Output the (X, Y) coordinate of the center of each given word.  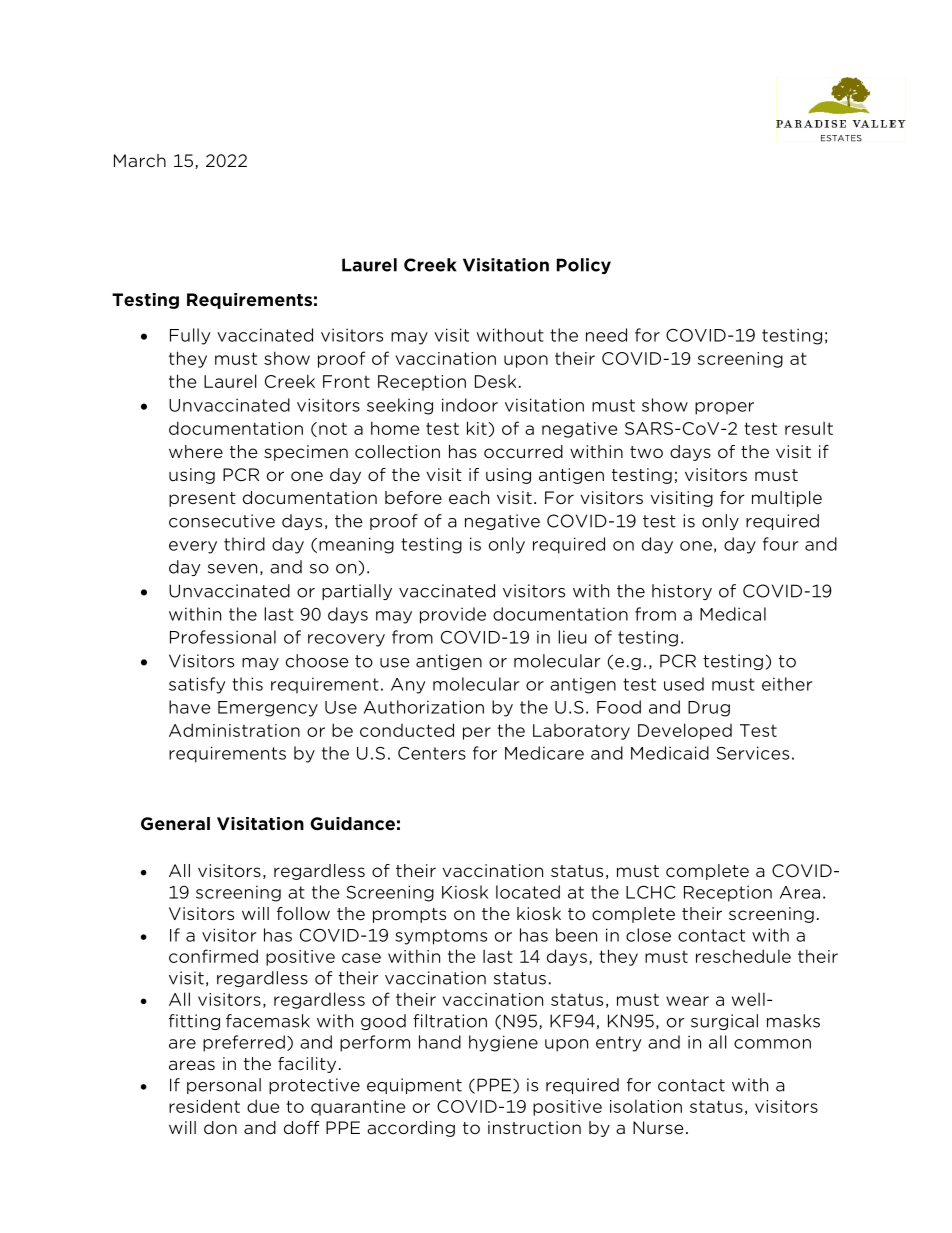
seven (232, 569)
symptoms (441, 937)
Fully (190, 336)
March (140, 160)
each (469, 497)
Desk (495, 381)
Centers (432, 753)
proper (724, 408)
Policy (584, 266)
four (780, 544)
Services (753, 753)
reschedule (743, 956)
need (606, 335)
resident (204, 1106)
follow (303, 913)
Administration (234, 730)
